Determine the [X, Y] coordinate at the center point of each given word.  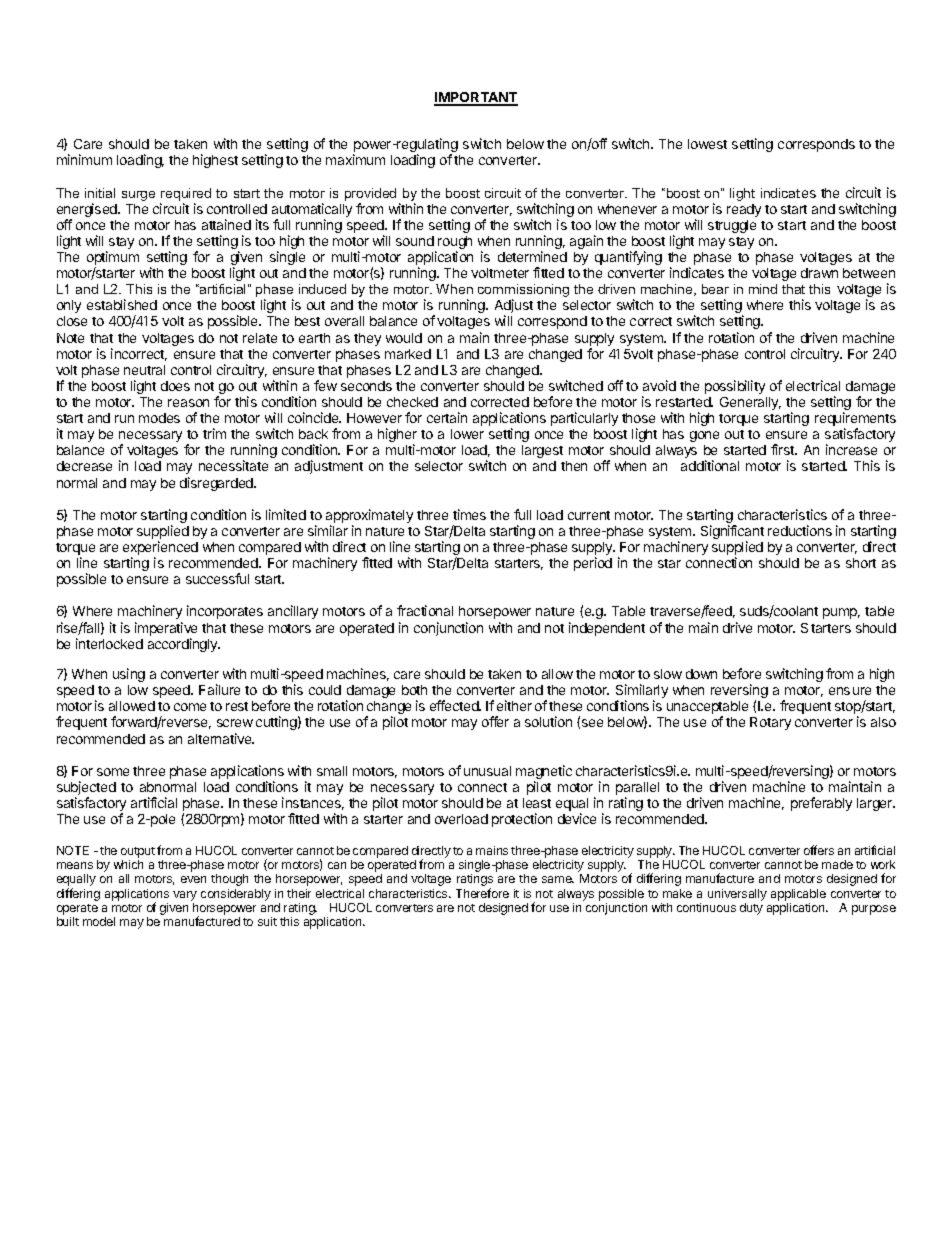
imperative [166, 629]
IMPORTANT [476, 98]
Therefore [482, 893]
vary [185, 896]
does [175, 386]
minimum [84, 159]
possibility [735, 387]
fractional [425, 610]
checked [412, 402]
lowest [707, 144]
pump [841, 613]
